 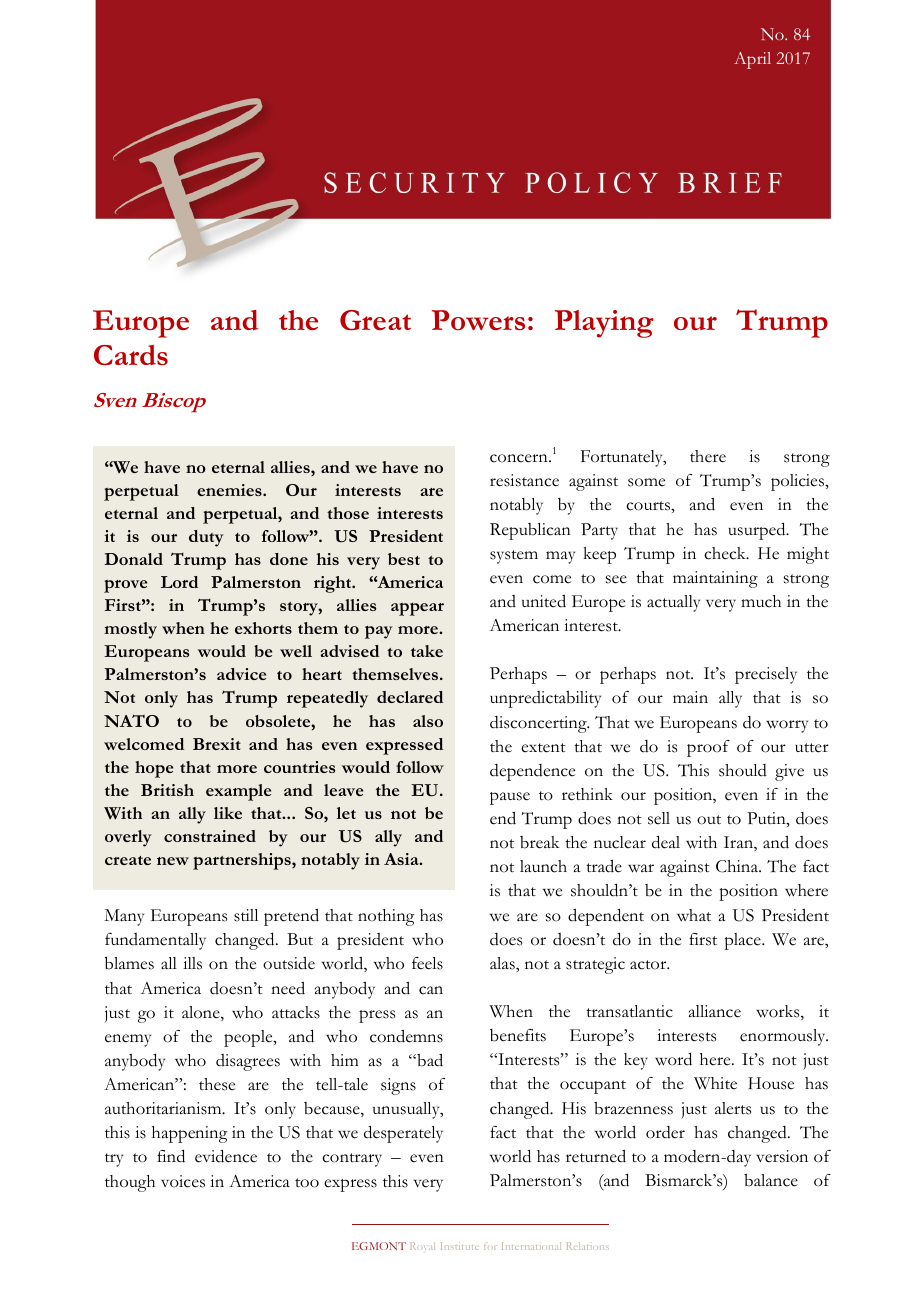 I want to click on duty, so click(x=206, y=538).
